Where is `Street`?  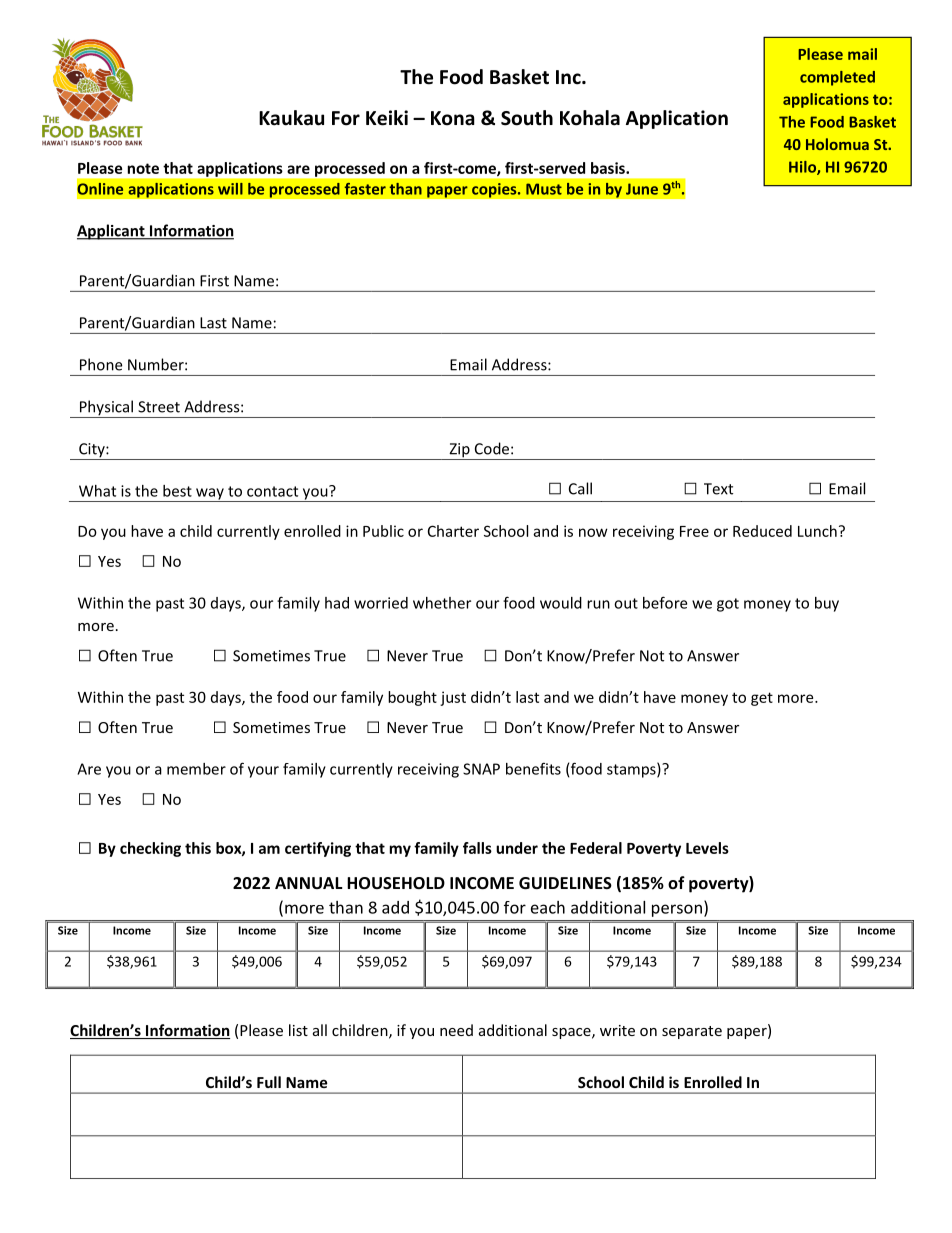 Street is located at coordinates (159, 407).
